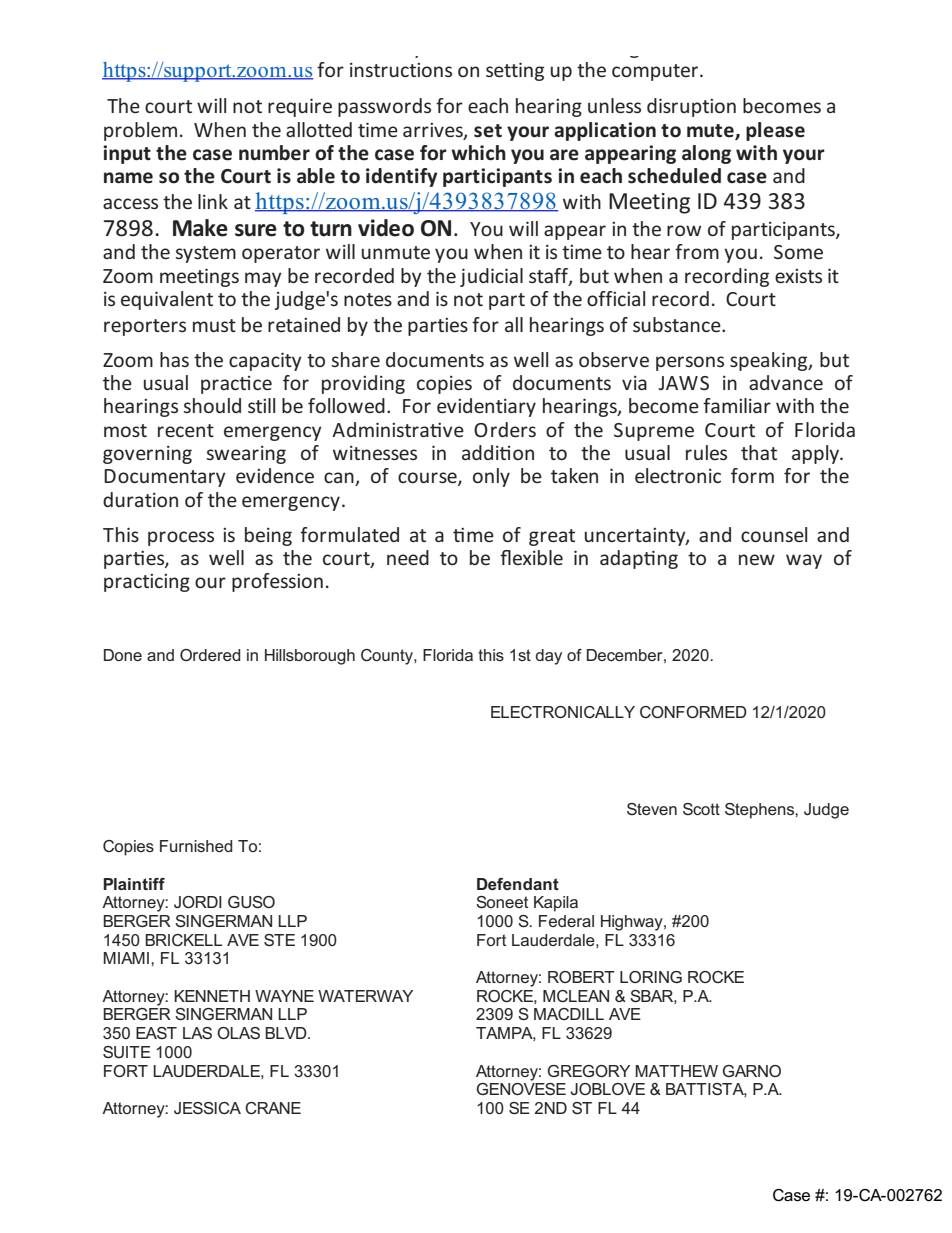 Image resolution: width=952 pixels, height=1233 pixels. What do you see at coordinates (434, 131) in the screenshot?
I see `arrives` at bounding box center [434, 131].
